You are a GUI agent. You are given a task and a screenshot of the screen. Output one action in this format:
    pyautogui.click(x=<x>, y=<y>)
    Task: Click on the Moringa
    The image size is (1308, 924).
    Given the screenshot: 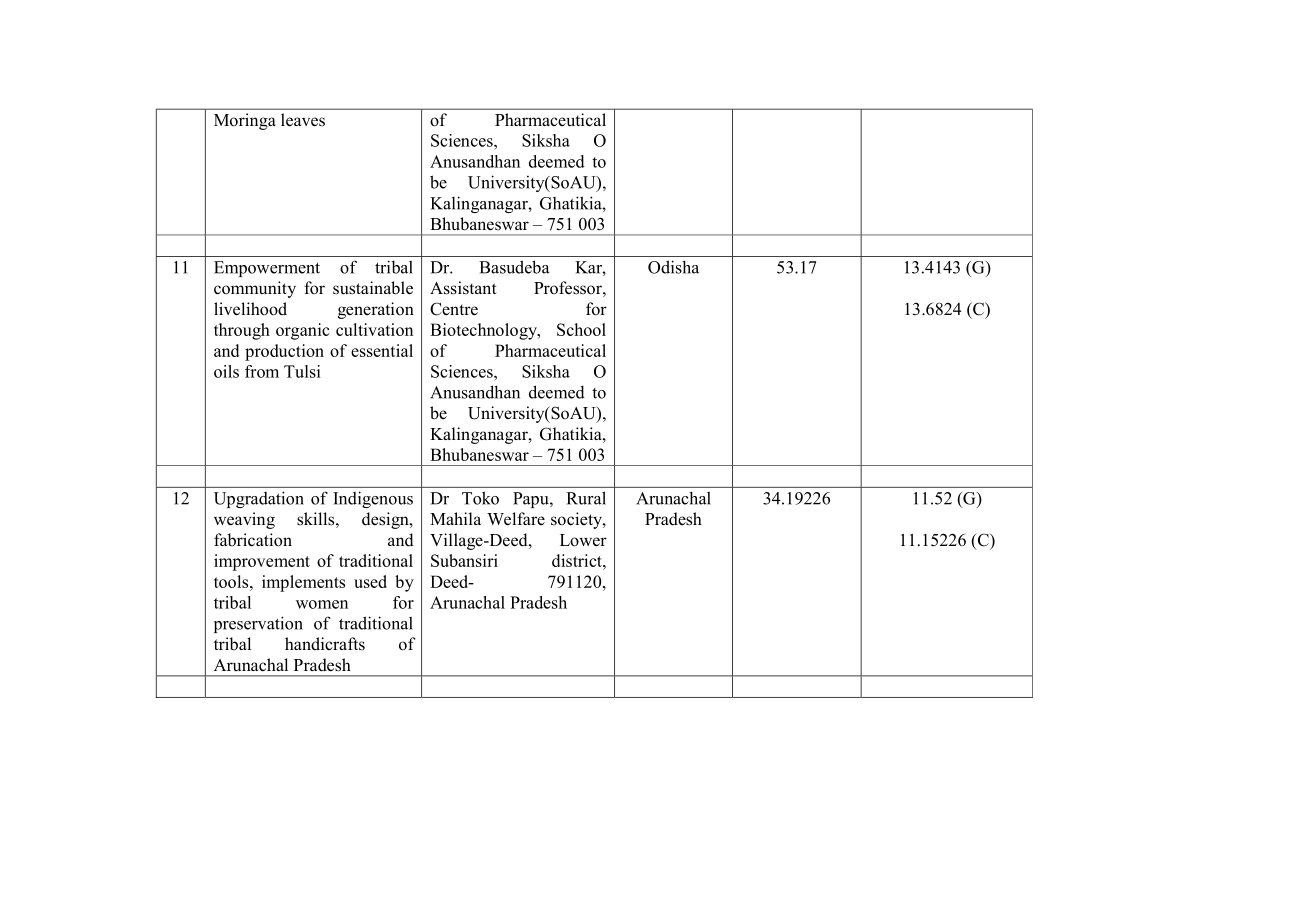 What is the action you would take?
    pyautogui.click(x=245, y=121)
